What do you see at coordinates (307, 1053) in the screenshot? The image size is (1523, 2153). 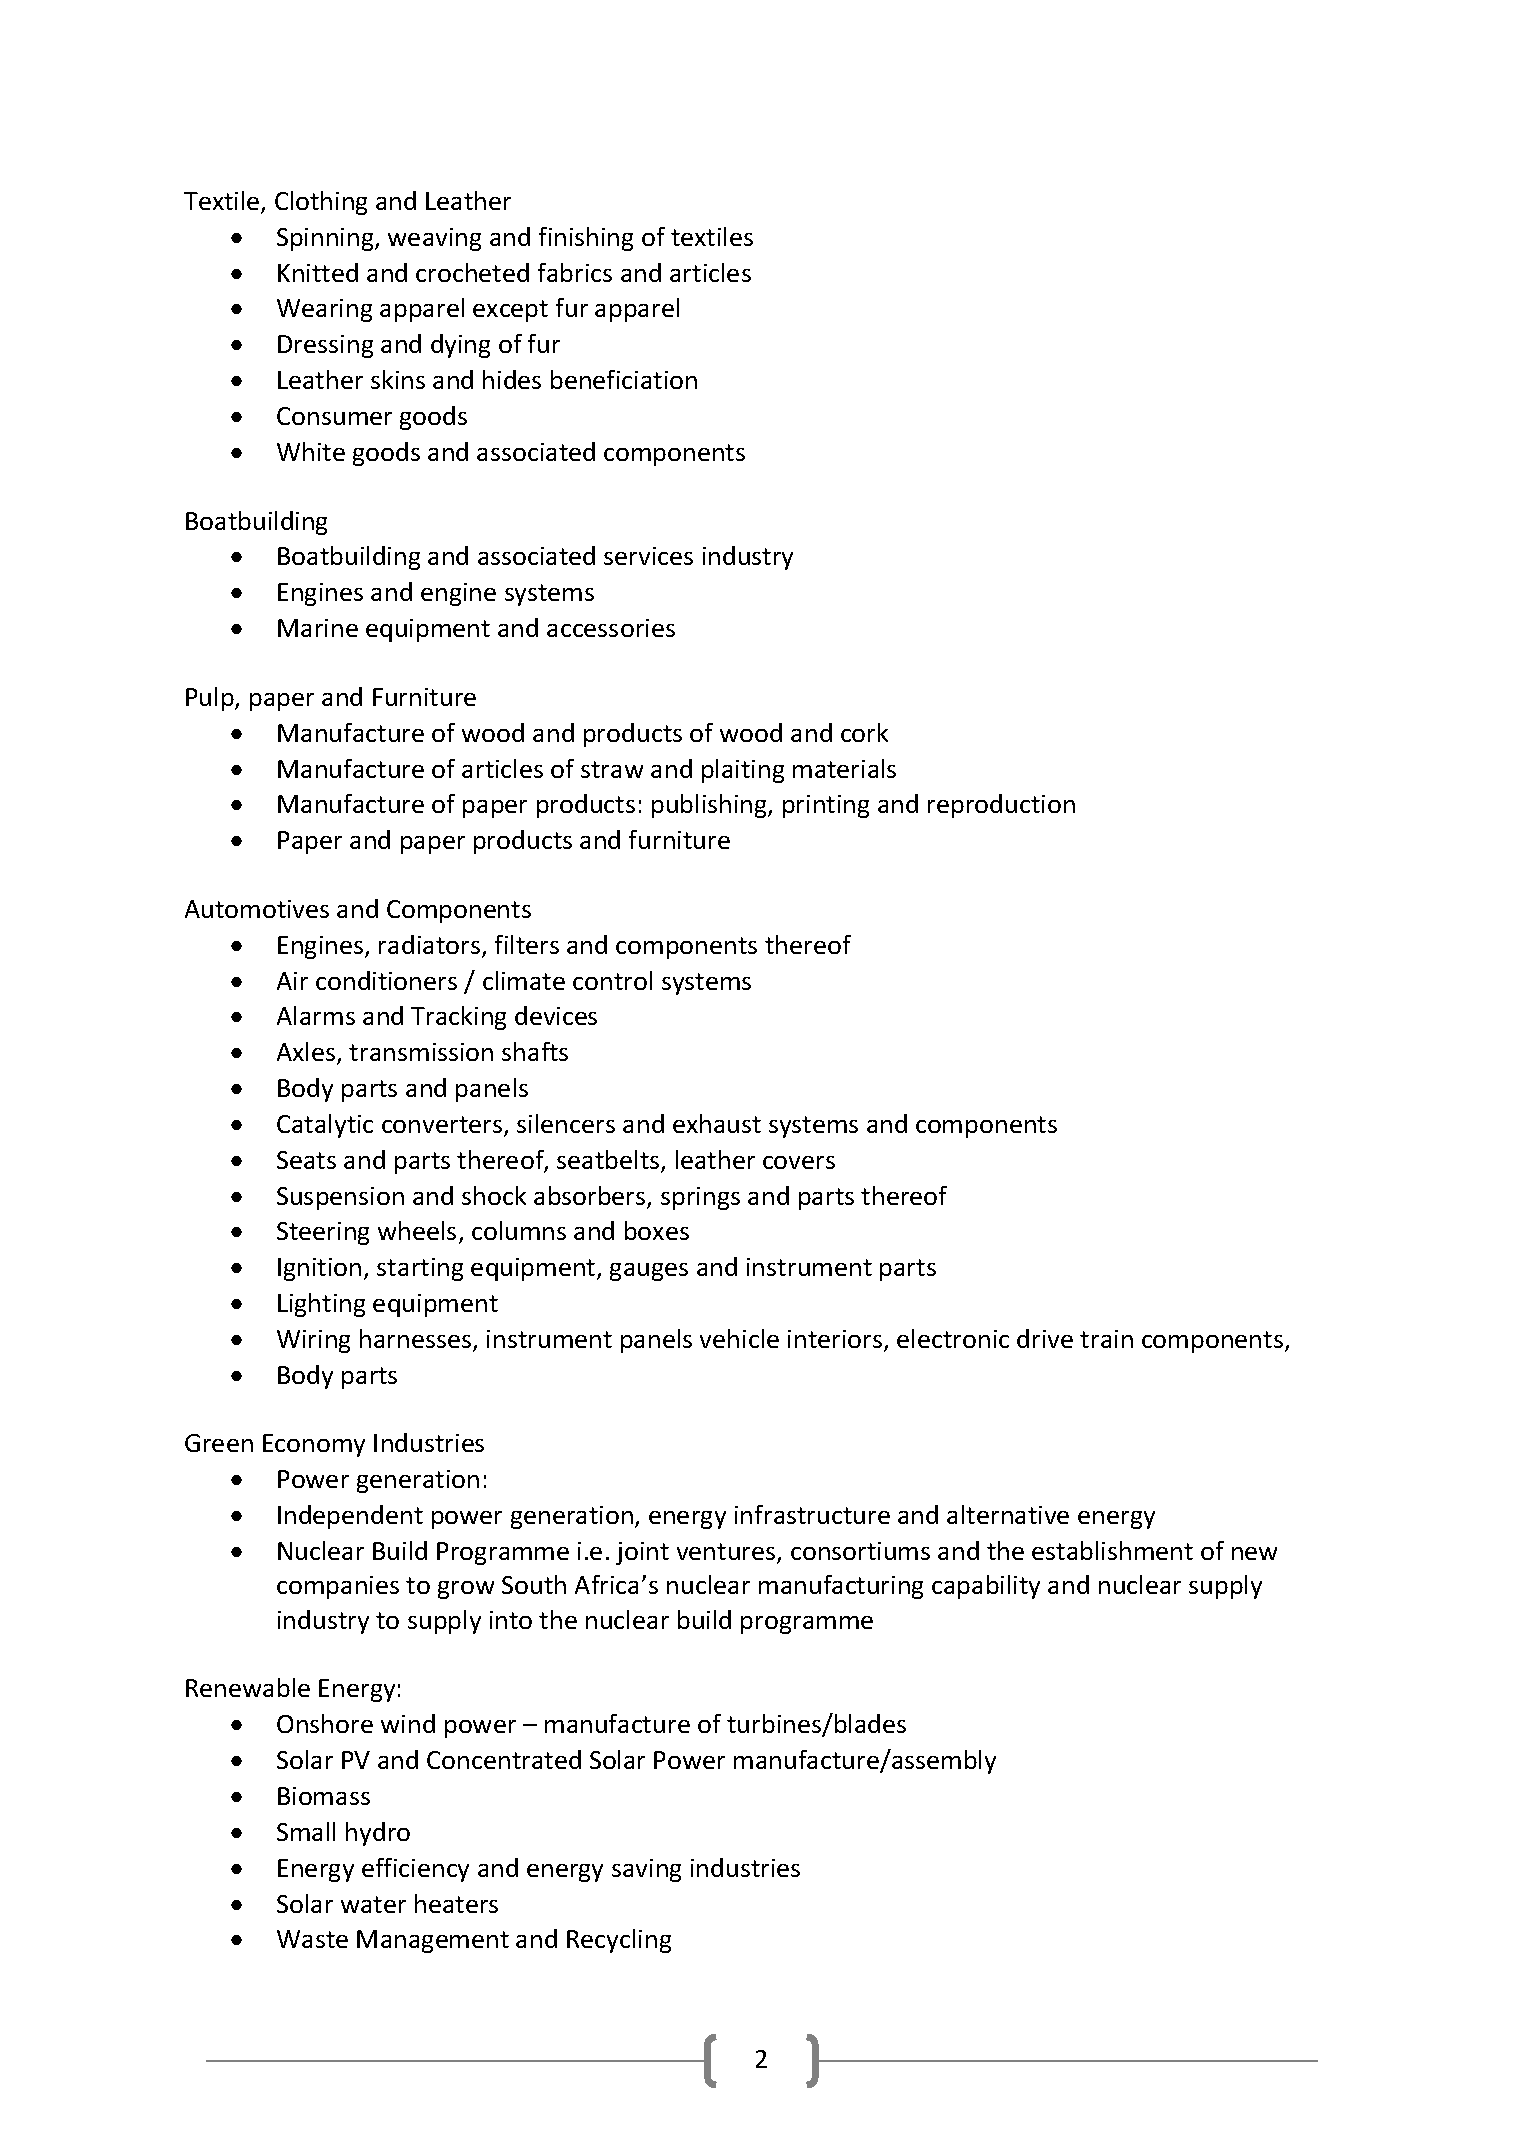 I see `Axles` at bounding box center [307, 1053].
